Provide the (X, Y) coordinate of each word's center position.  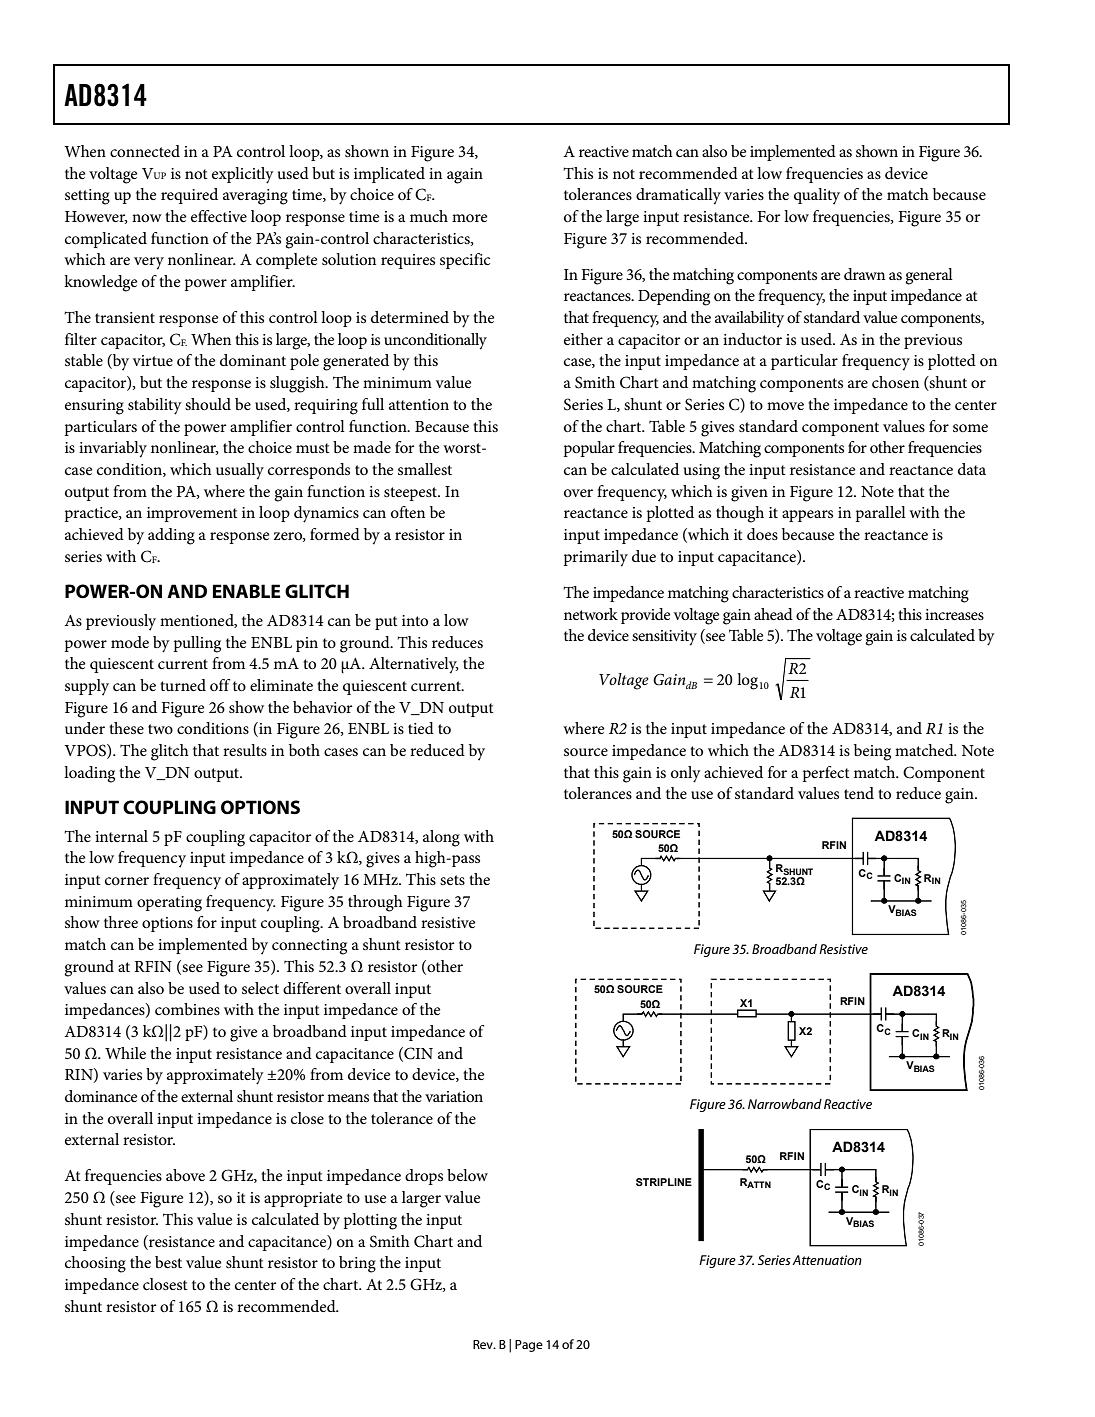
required (189, 196)
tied (421, 728)
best (168, 1262)
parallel (881, 514)
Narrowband (785, 1104)
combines (187, 1009)
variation (454, 1096)
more (469, 218)
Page (529, 1346)
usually (240, 471)
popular (589, 449)
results (245, 750)
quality (817, 196)
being (872, 752)
